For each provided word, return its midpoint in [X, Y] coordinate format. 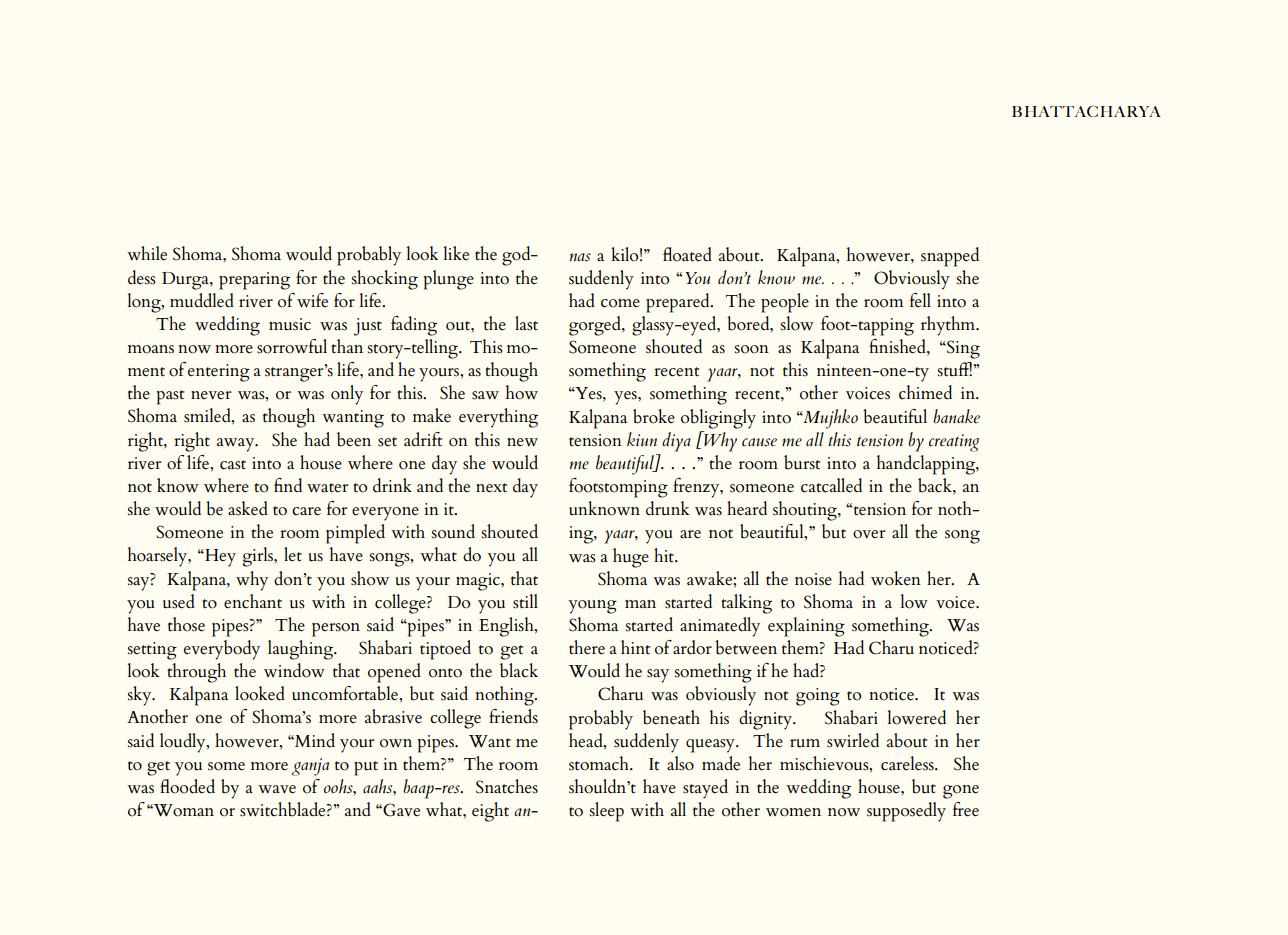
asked [248, 508]
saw [485, 395]
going [818, 697]
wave [277, 789]
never [211, 395]
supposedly [906, 812]
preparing [254, 281]
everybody [222, 650]
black [519, 670]
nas [580, 257]
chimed [925, 392]
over [869, 534]
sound [453, 531]
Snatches [507, 786]
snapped [950, 257]
